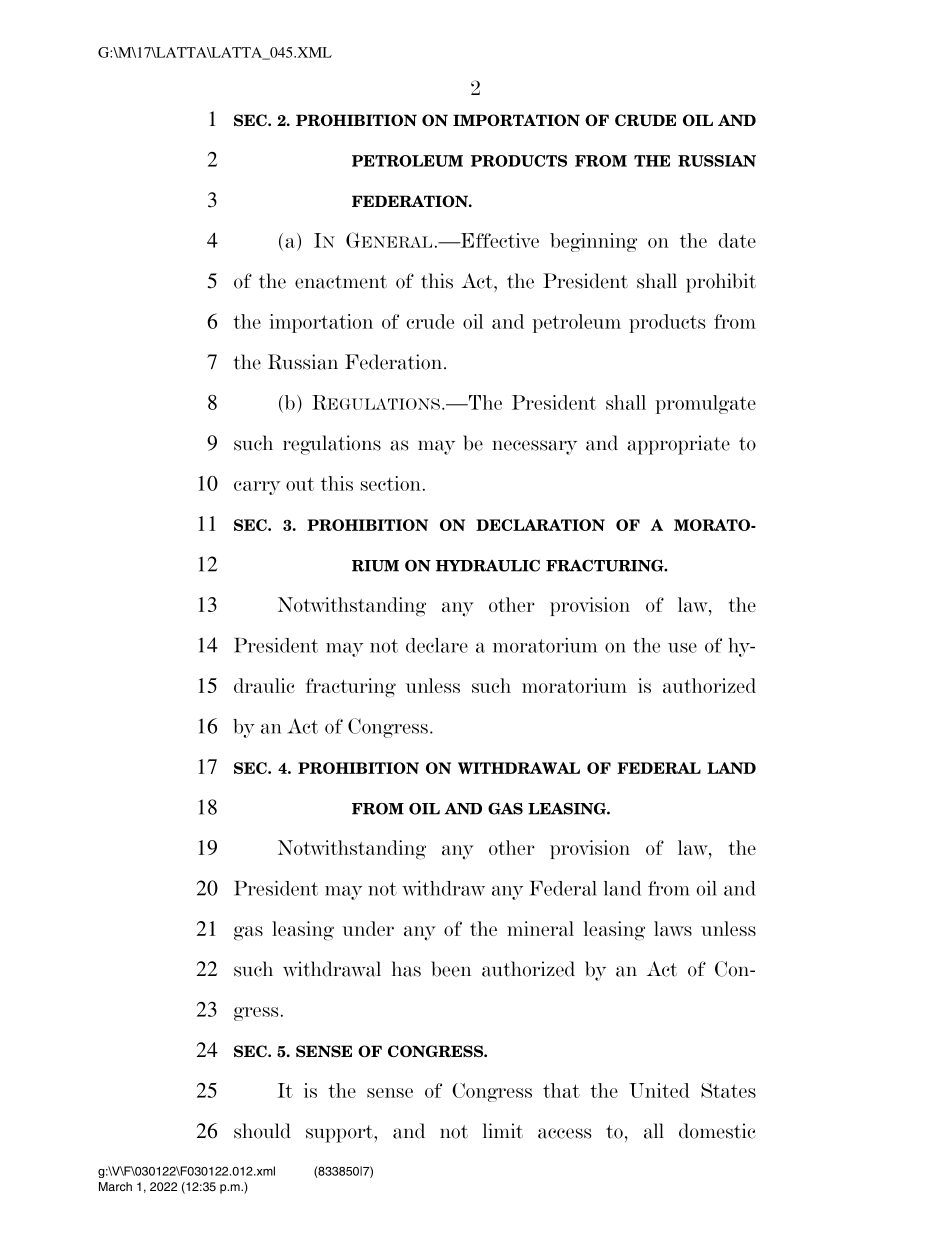 The image size is (952, 1233). What do you see at coordinates (540, 928) in the screenshot?
I see `mineral` at bounding box center [540, 928].
